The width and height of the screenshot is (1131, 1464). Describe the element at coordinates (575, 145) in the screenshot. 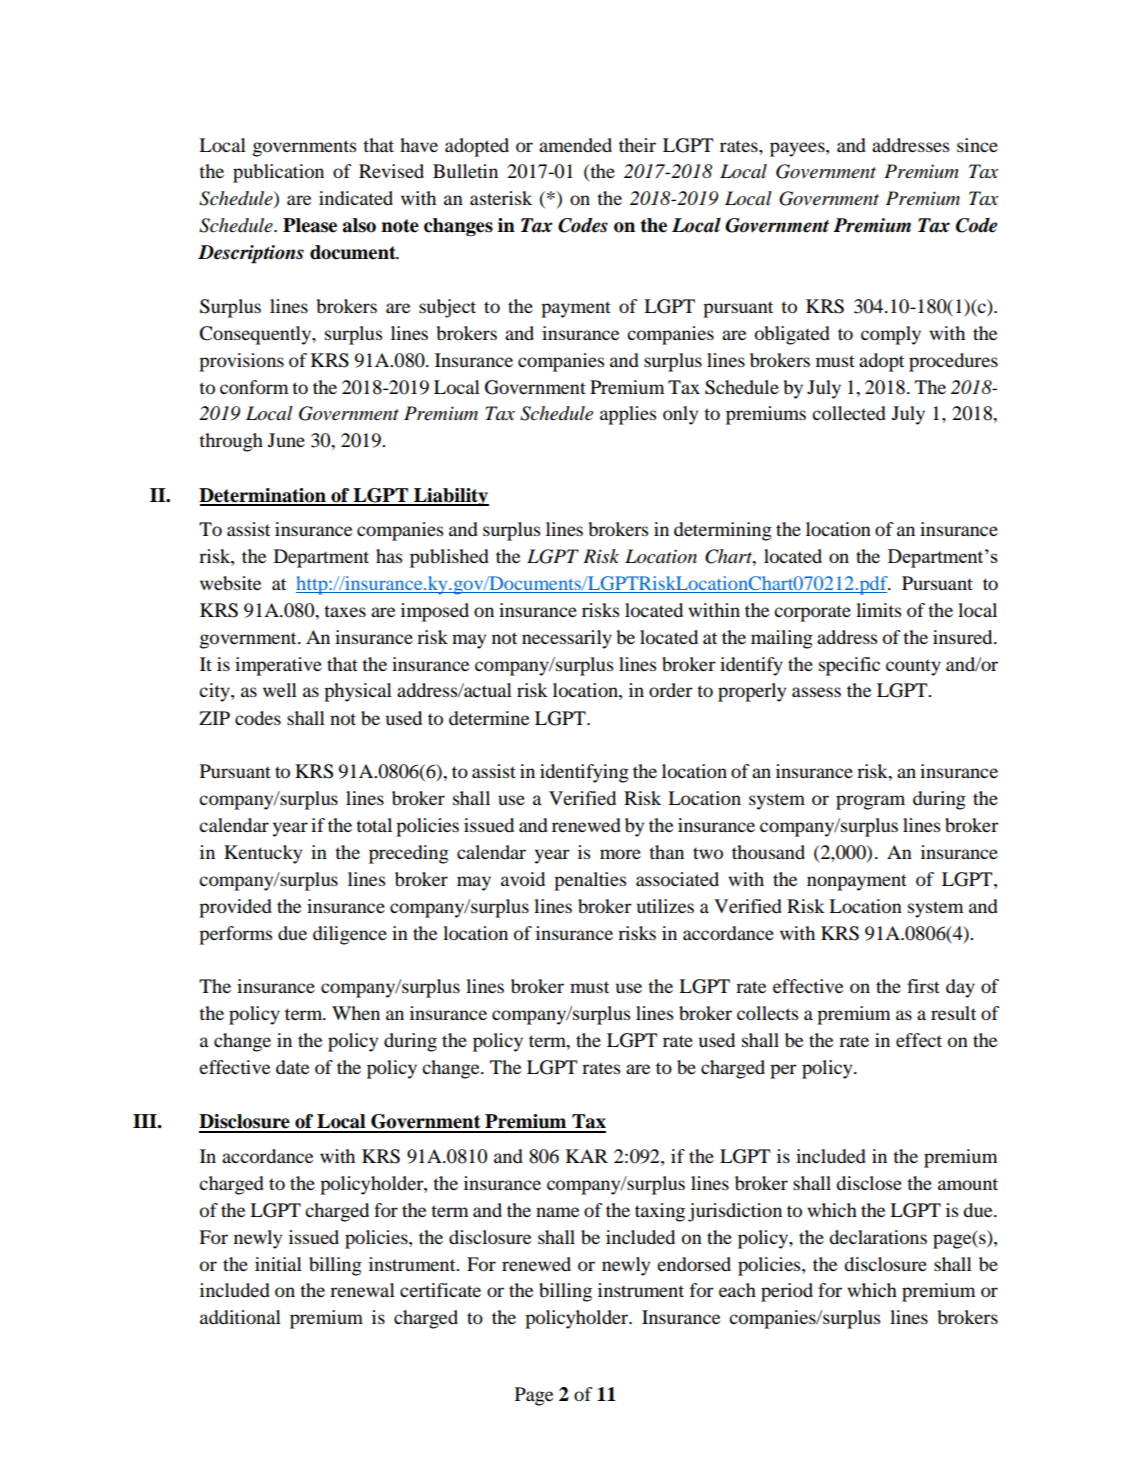

I see `amended` at that location.
